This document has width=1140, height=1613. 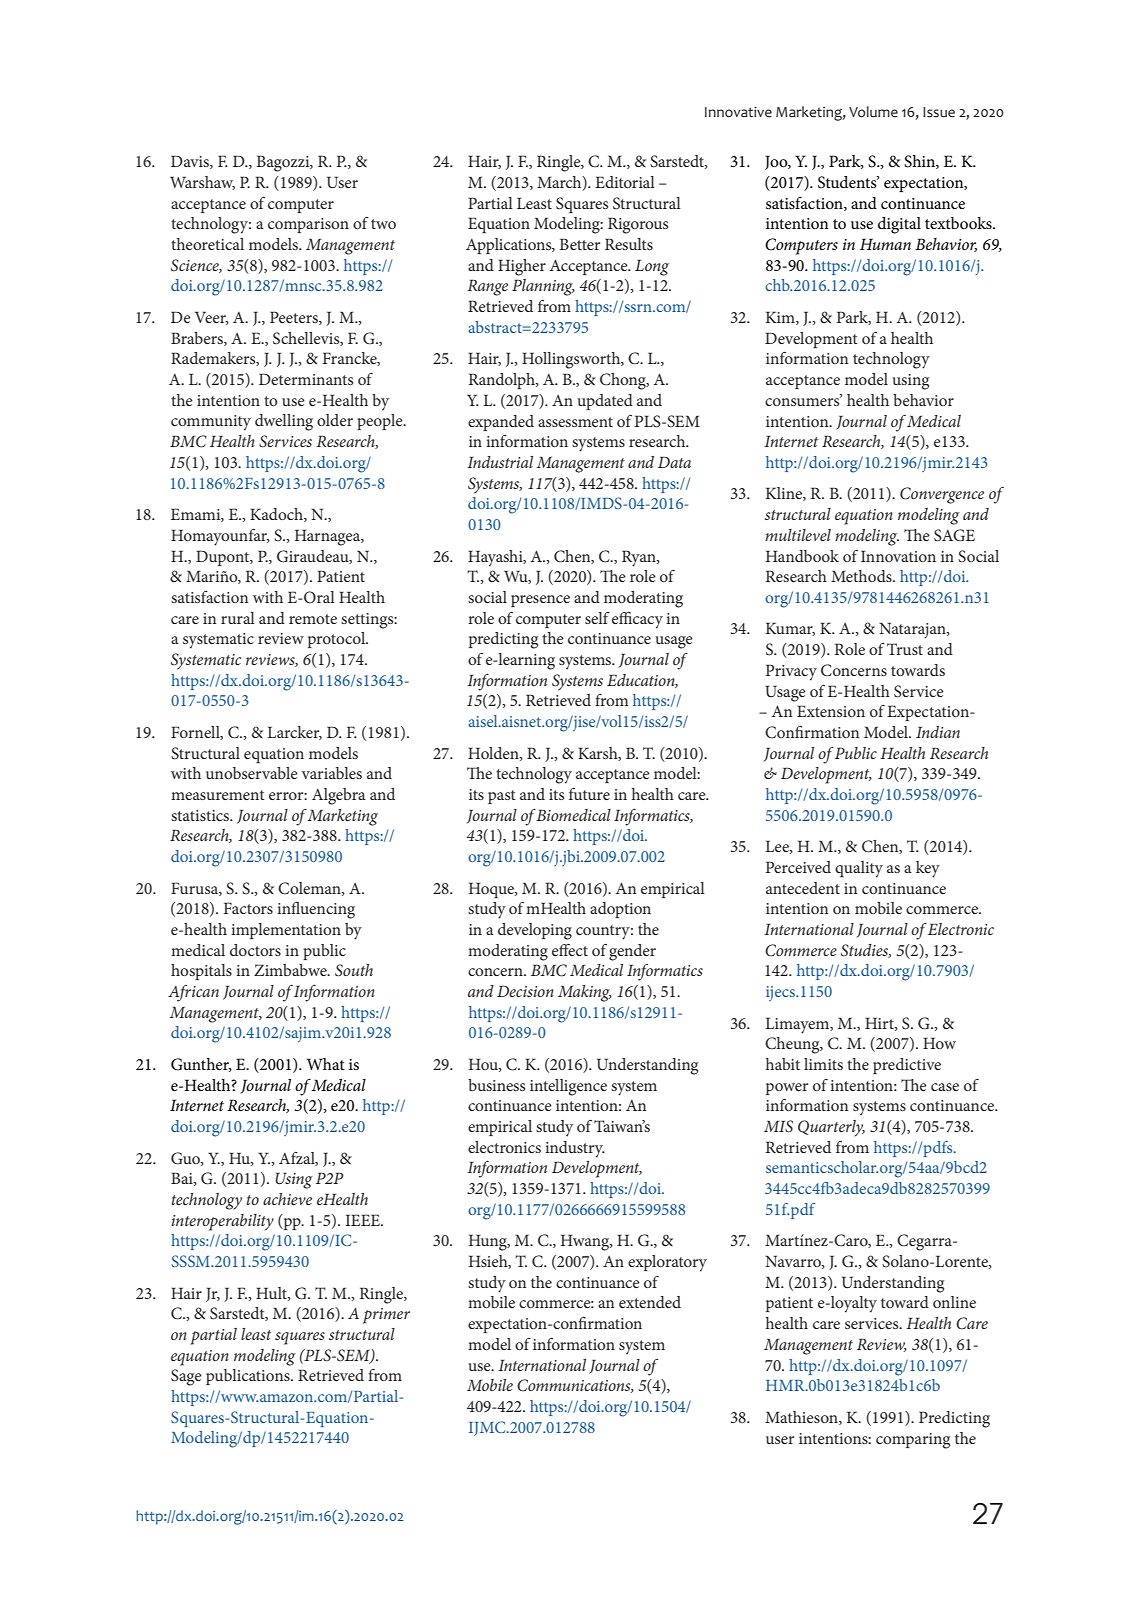 What do you see at coordinates (589, 794) in the document?
I see `future` at bounding box center [589, 794].
